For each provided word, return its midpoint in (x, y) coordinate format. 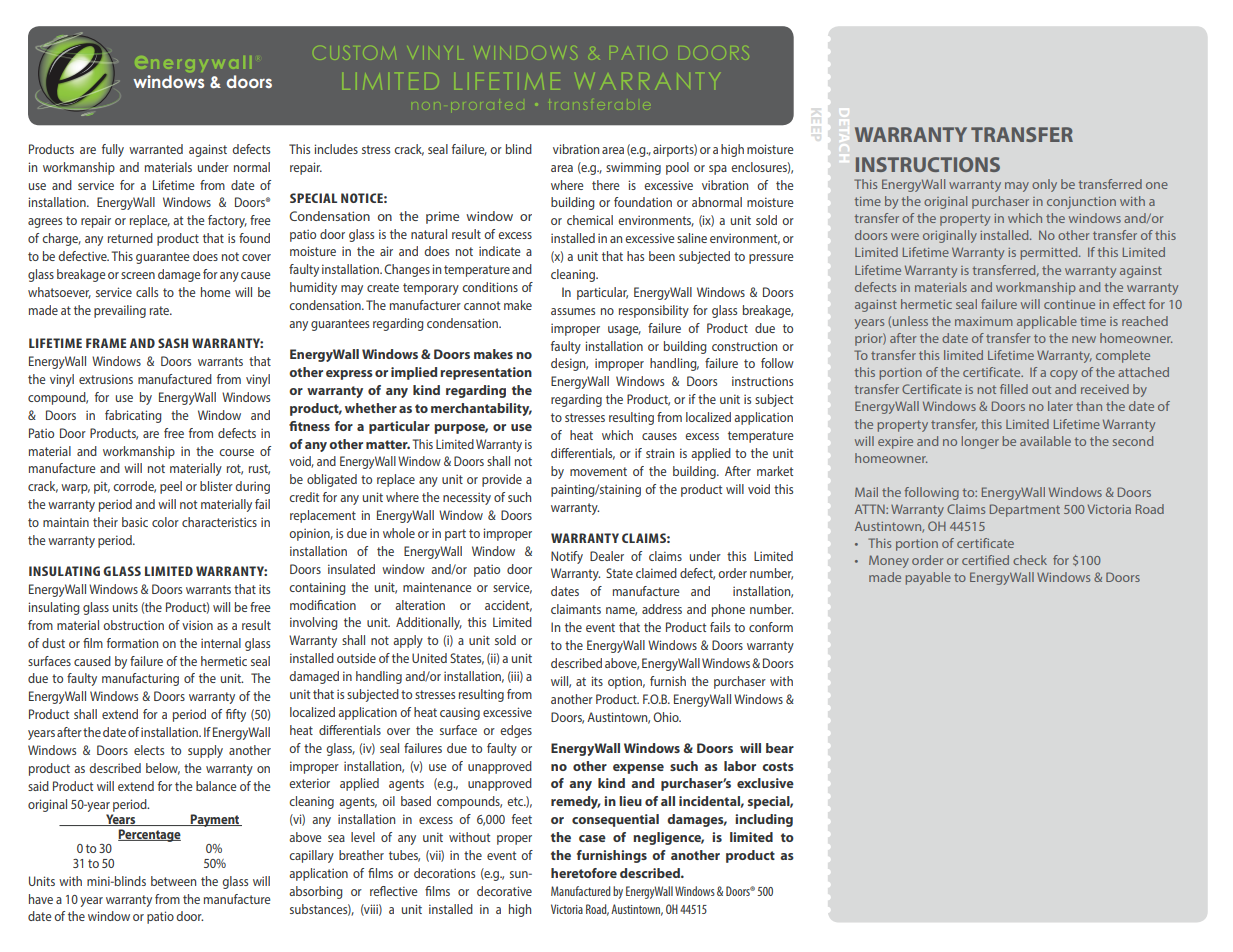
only (1044, 185)
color (165, 522)
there (605, 185)
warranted (156, 149)
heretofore (584, 873)
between (173, 881)
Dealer (607, 556)
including (764, 820)
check (1030, 560)
